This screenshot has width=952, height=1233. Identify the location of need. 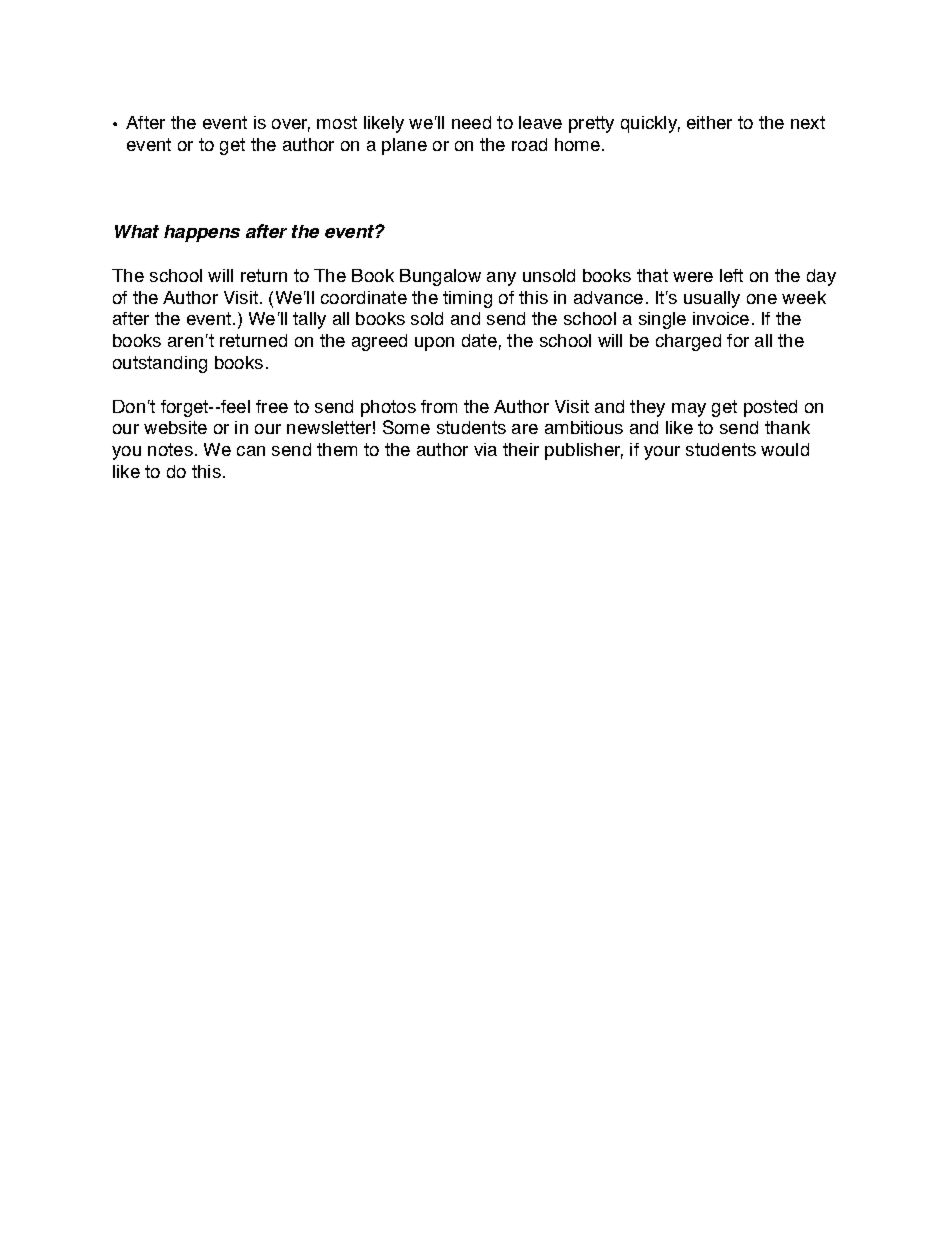
(471, 122).
